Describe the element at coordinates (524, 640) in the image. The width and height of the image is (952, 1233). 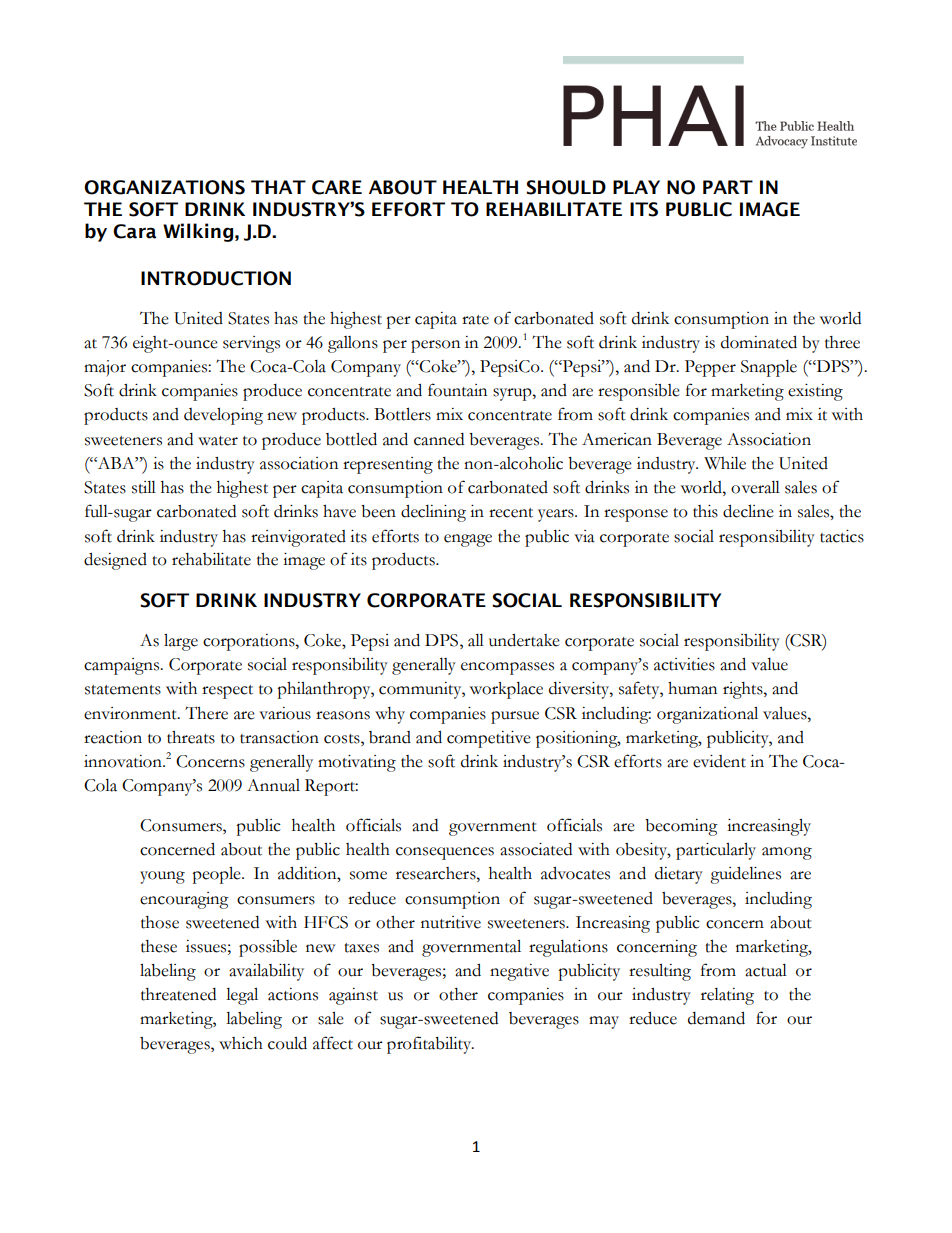
I see `undertake` at that location.
